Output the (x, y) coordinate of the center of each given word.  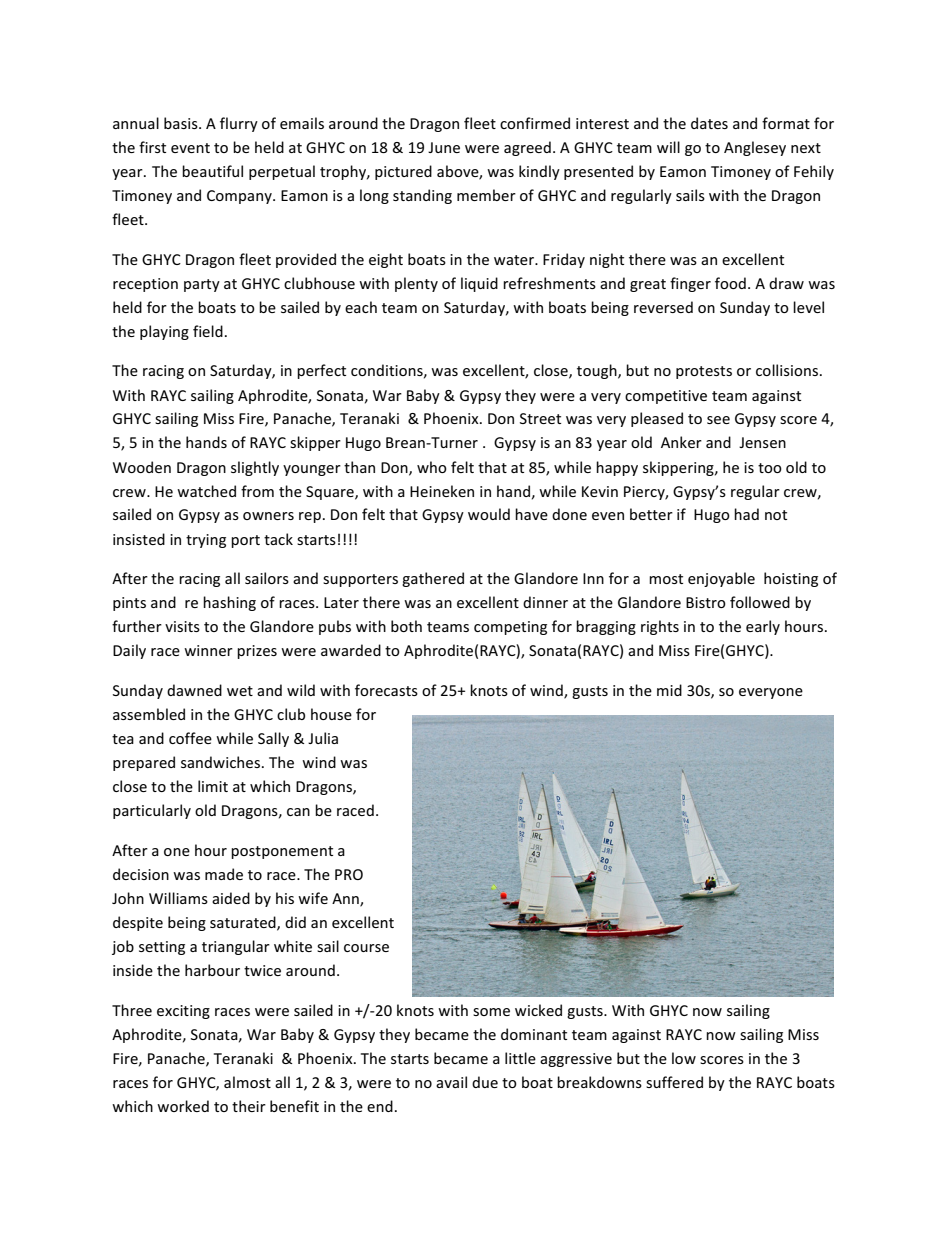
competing (510, 628)
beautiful (212, 171)
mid (669, 690)
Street (540, 418)
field (208, 331)
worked (183, 1106)
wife (313, 898)
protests (704, 372)
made (224, 874)
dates (709, 123)
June (444, 147)
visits (182, 626)
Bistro (706, 602)
